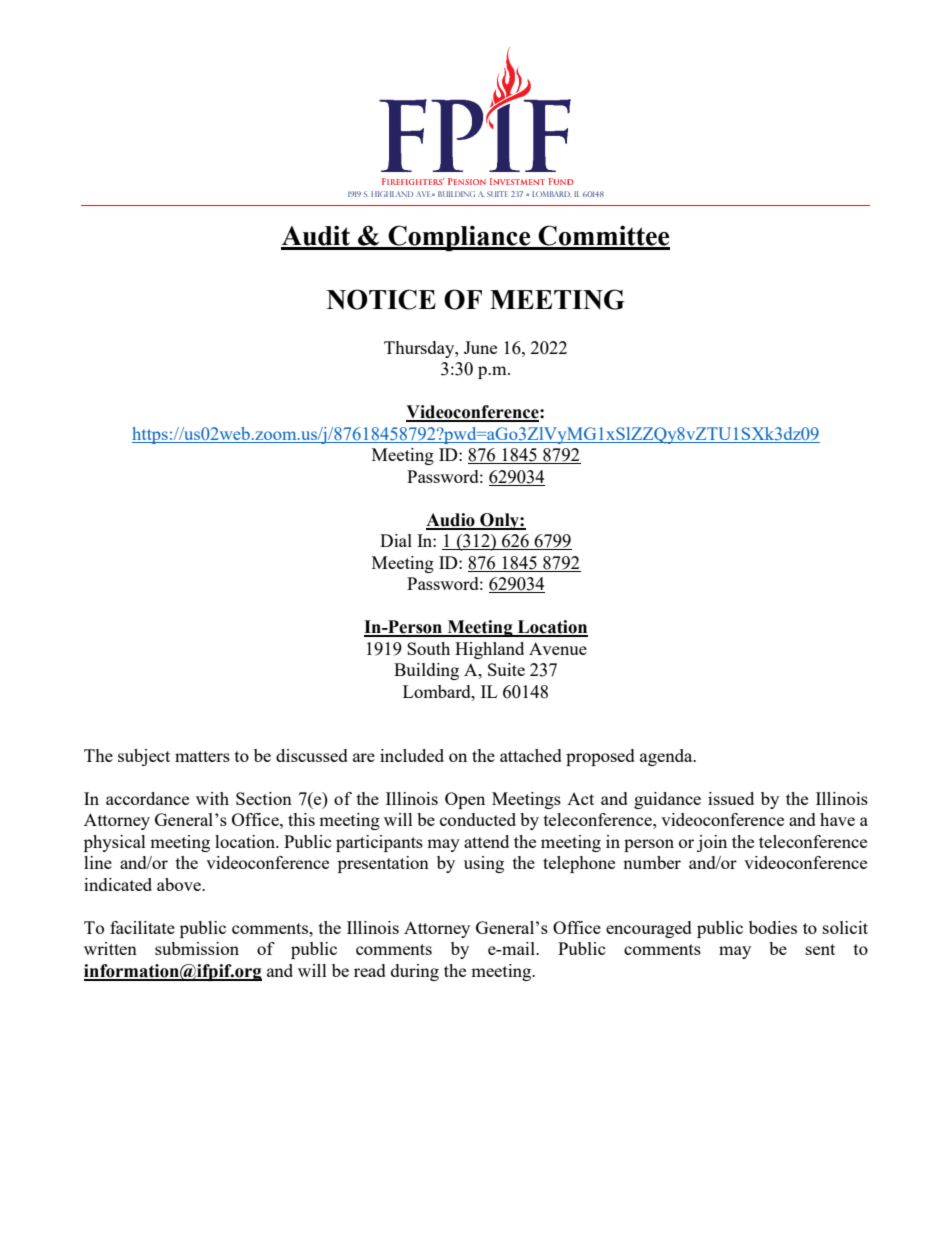  Describe the element at coordinates (459, 238) in the screenshot. I see `Compliance` at that location.
